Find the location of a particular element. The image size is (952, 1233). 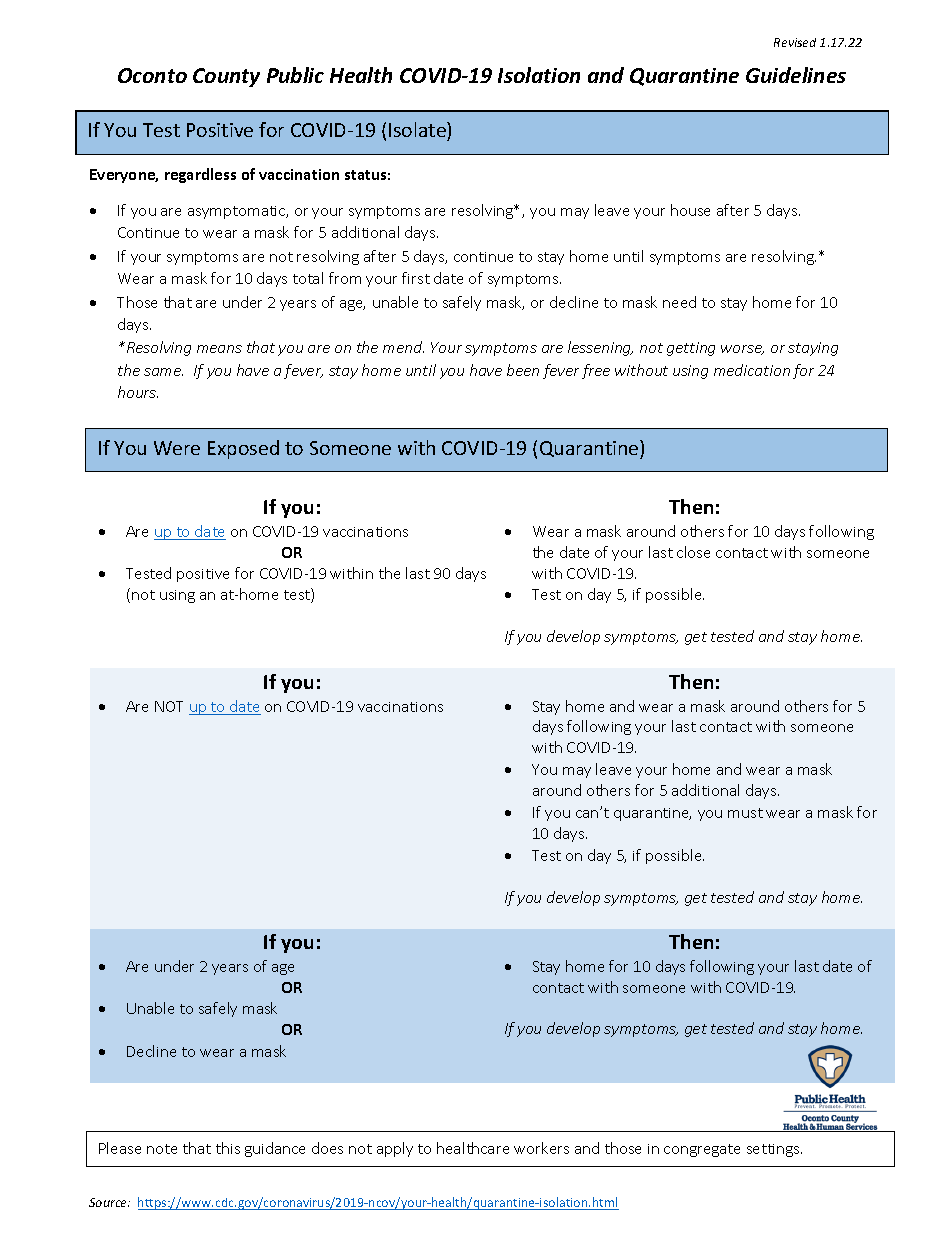

note is located at coordinates (162, 1149).
